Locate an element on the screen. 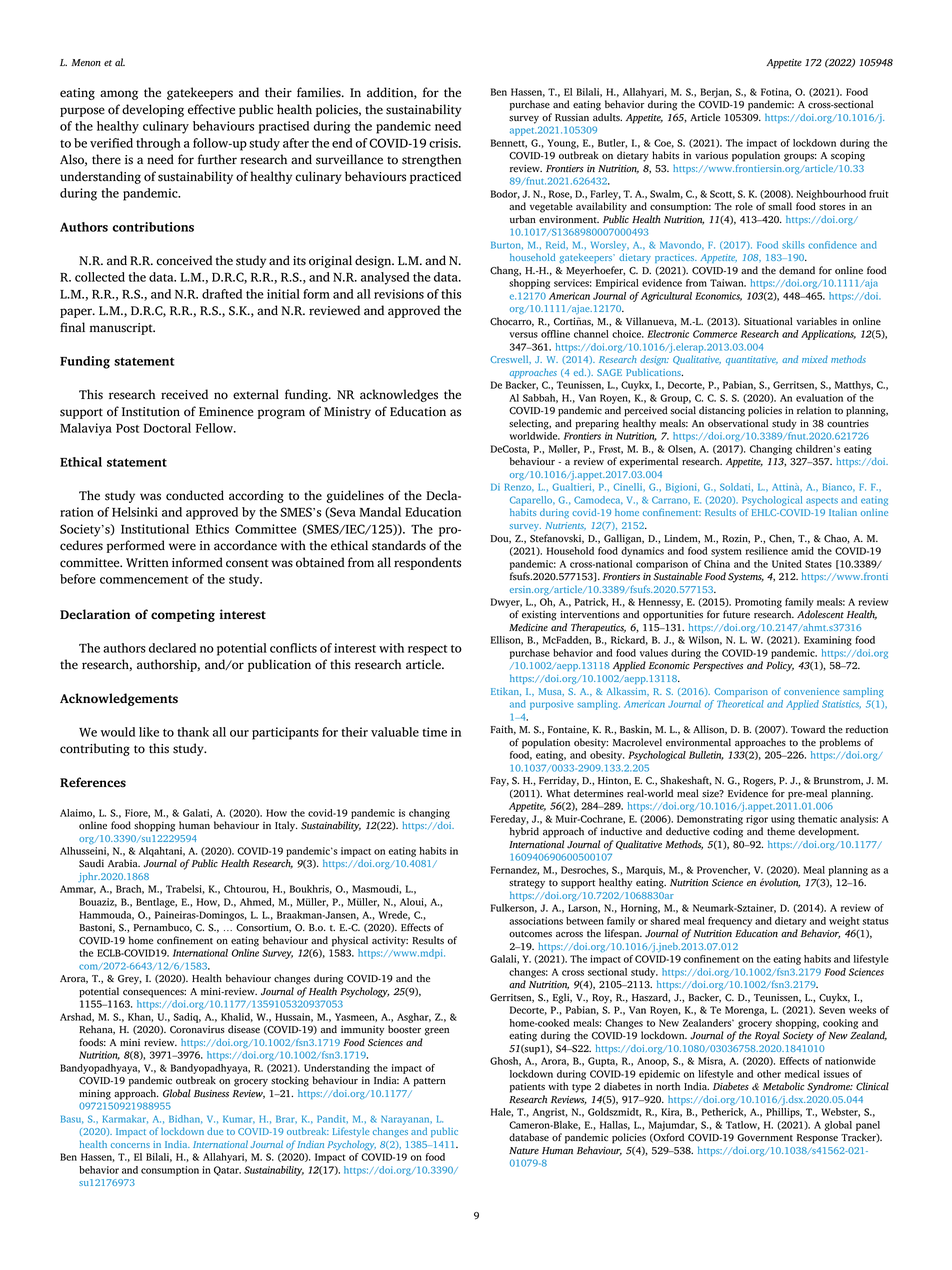 This screenshot has width=952, height=1270. crisis is located at coordinates (444, 143).
